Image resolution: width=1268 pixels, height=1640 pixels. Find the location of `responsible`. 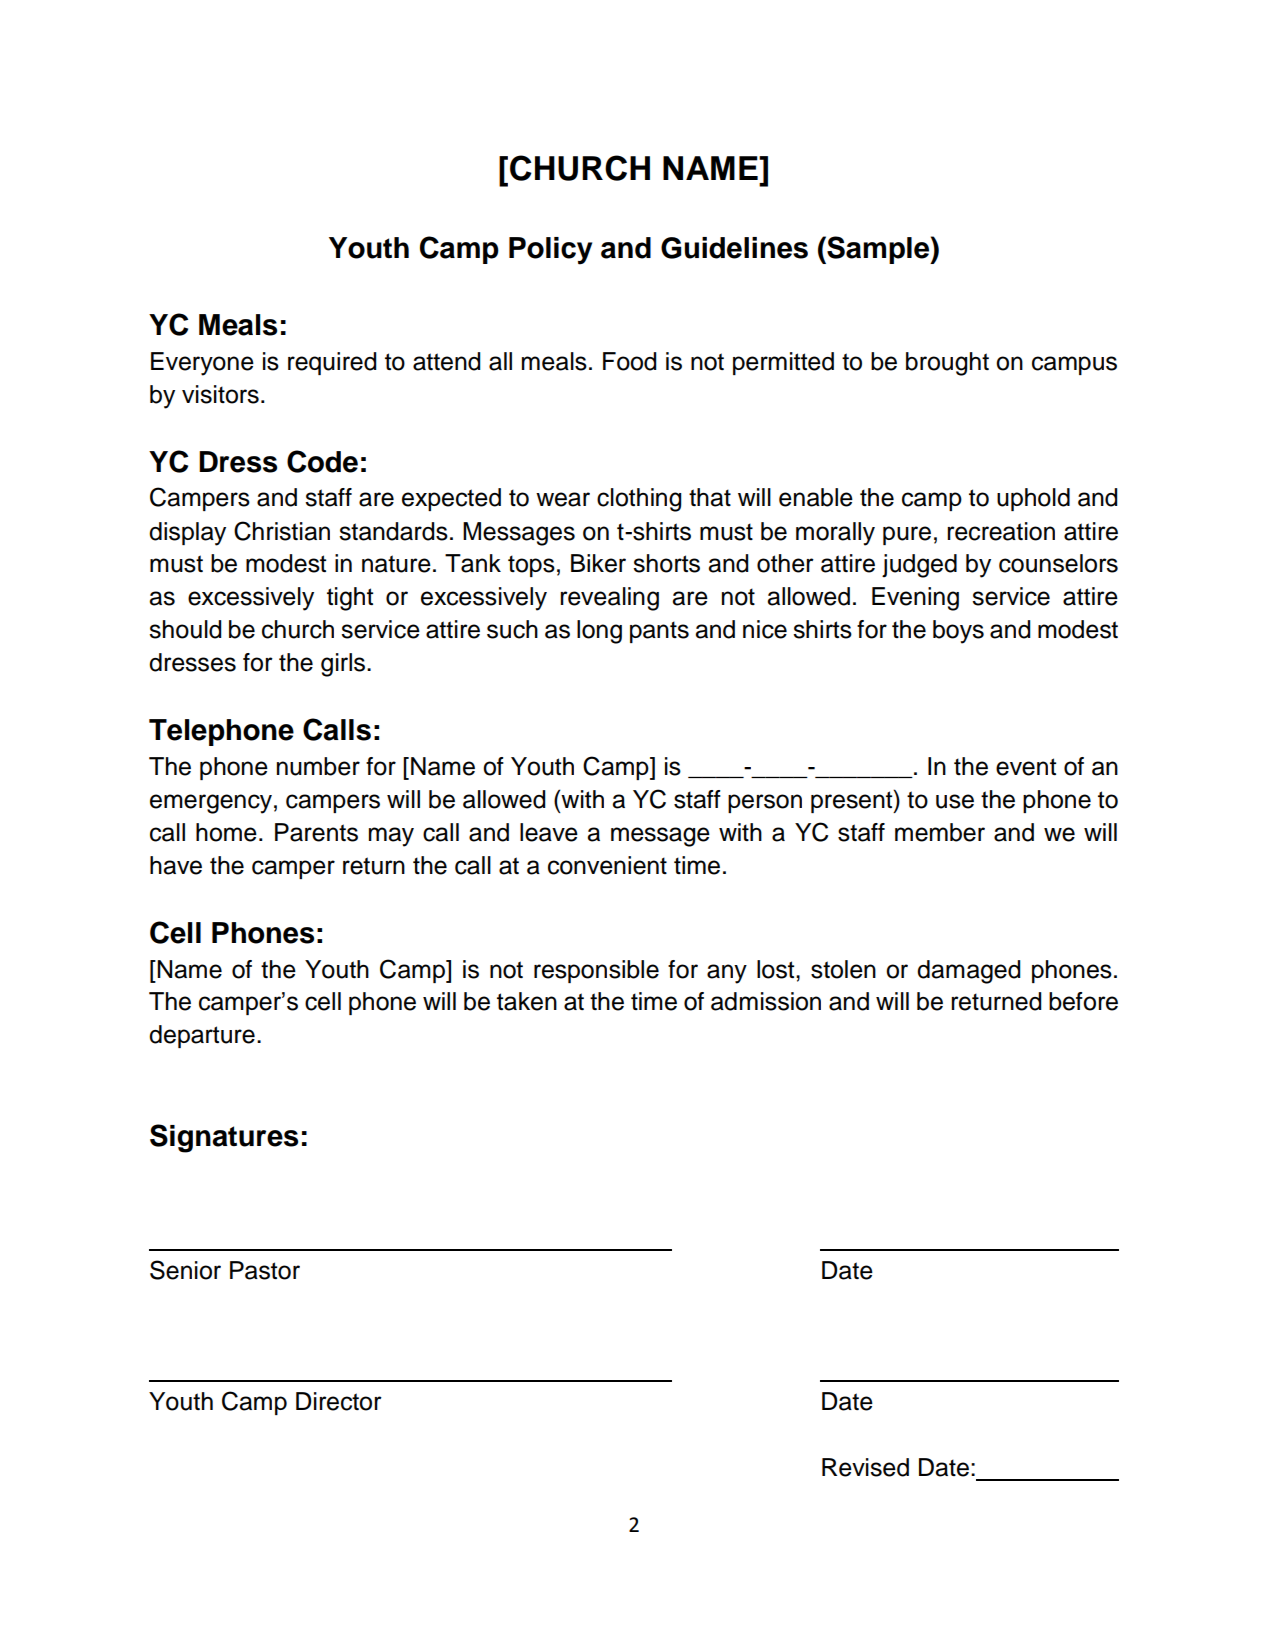

responsible is located at coordinates (596, 971).
